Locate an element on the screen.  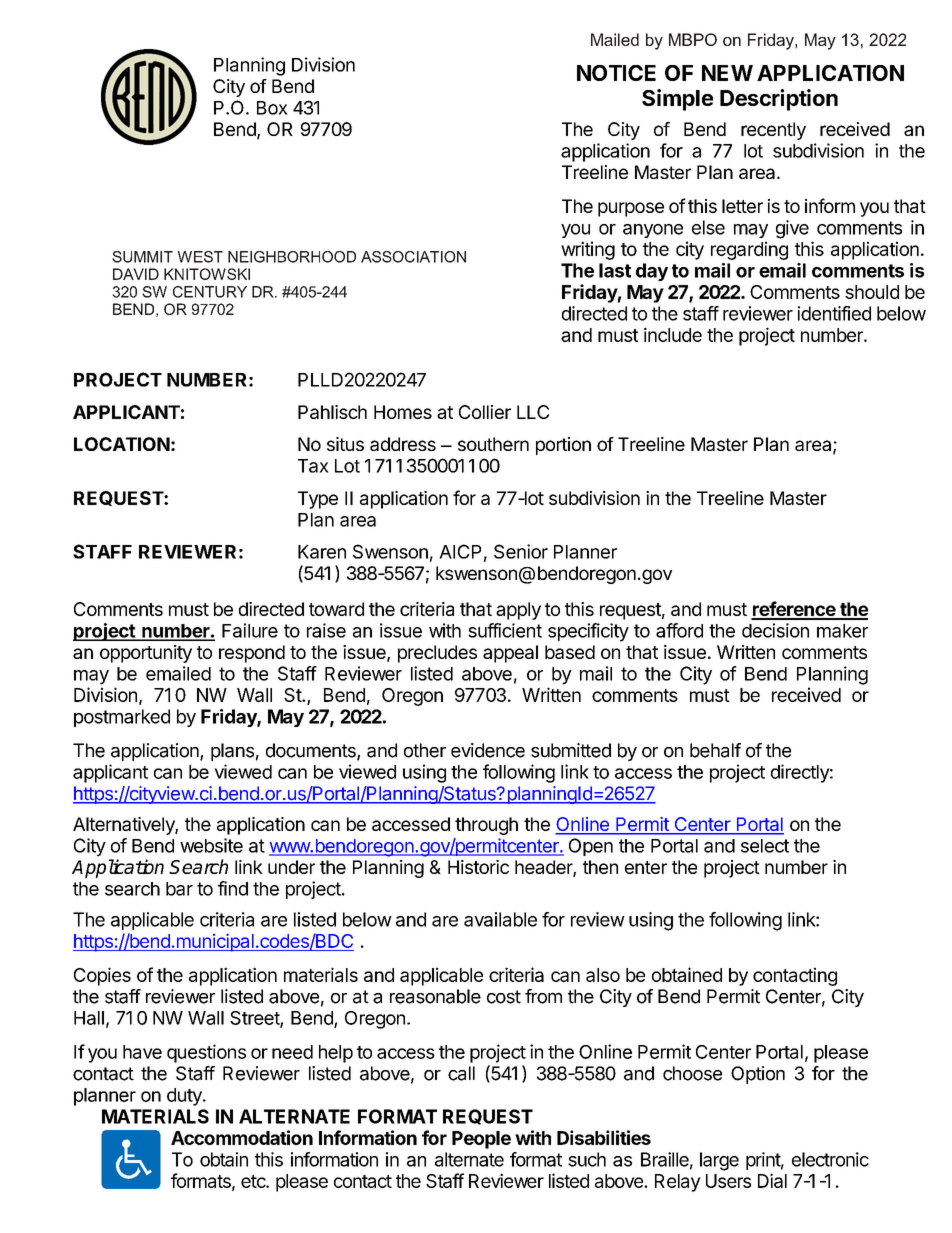
Accommodation is located at coordinates (242, 1137).
